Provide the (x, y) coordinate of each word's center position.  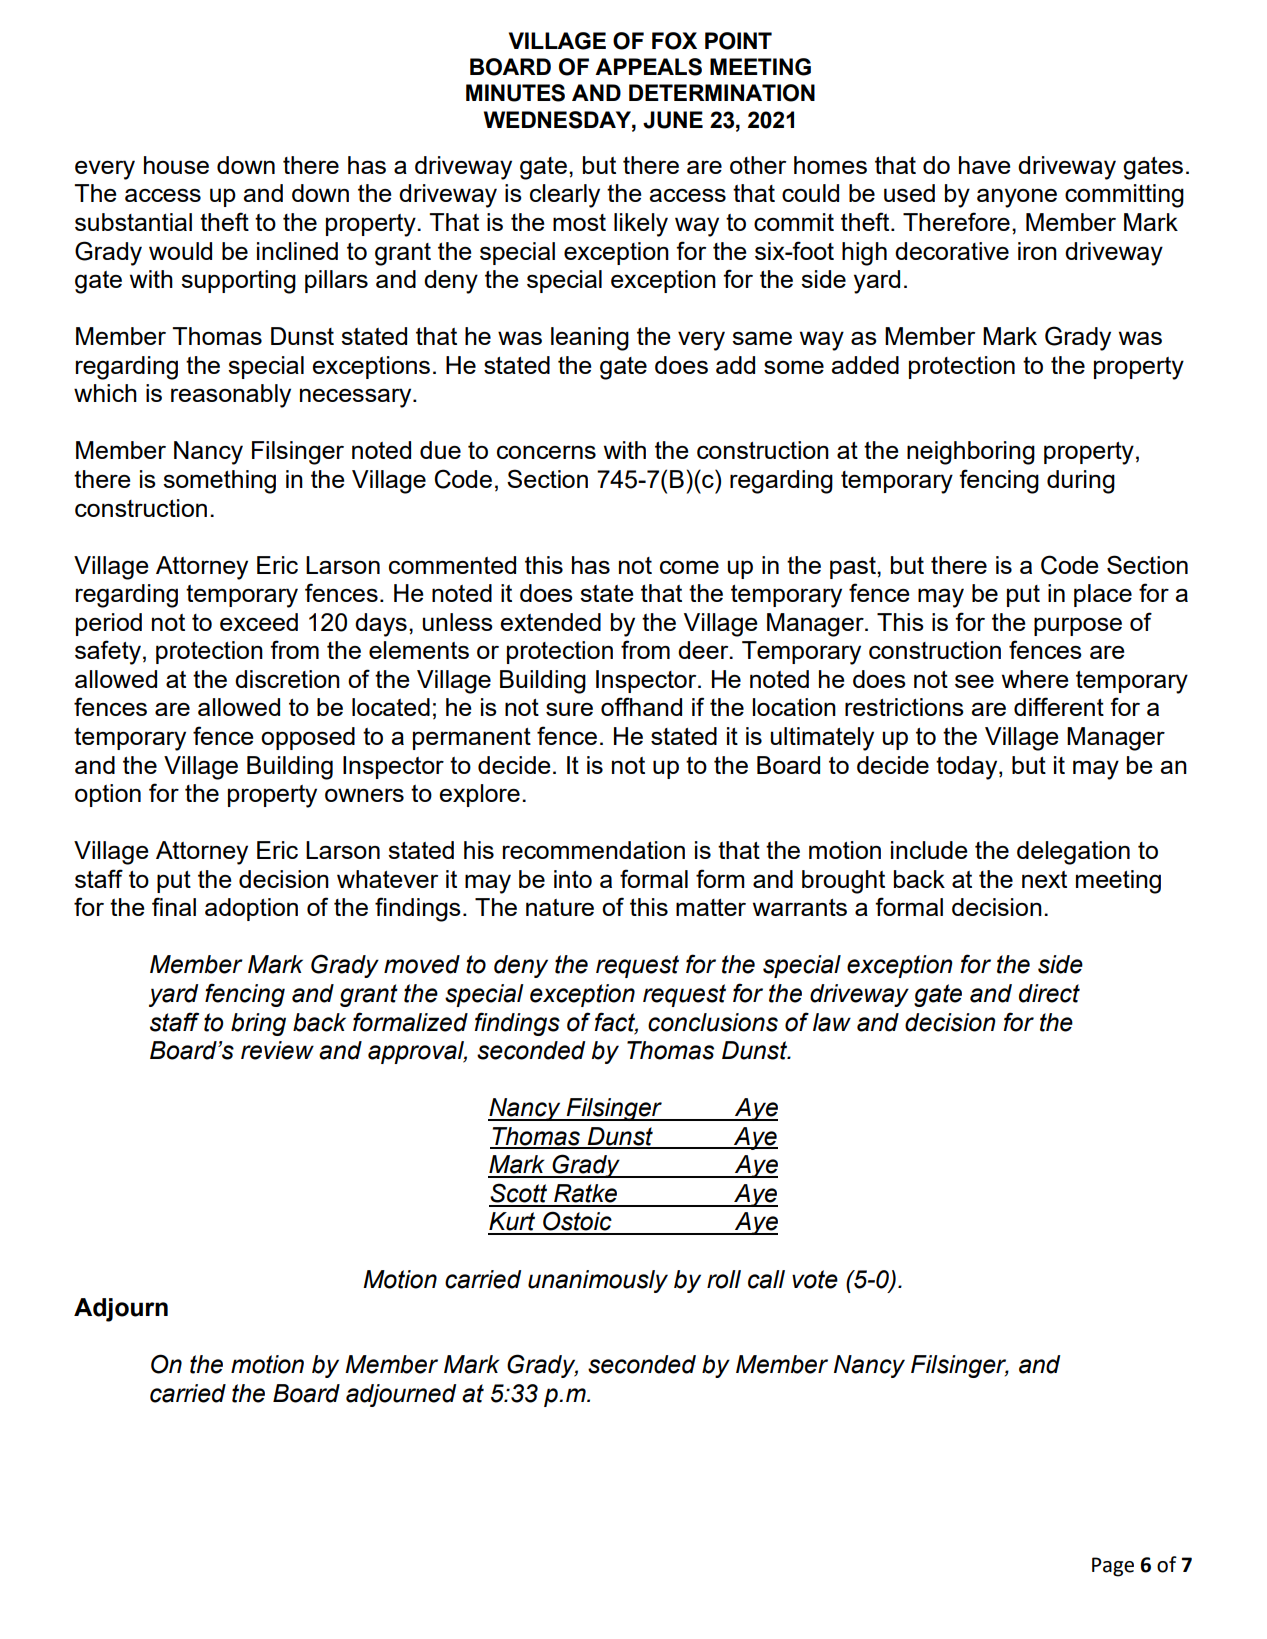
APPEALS (648, 67)
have (985, 165)
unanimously (598, 1281)
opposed (308, 738)
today (968, 768)
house (176, 165)
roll (724, 1279)
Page (1113, 1567)
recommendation (594, 850)
